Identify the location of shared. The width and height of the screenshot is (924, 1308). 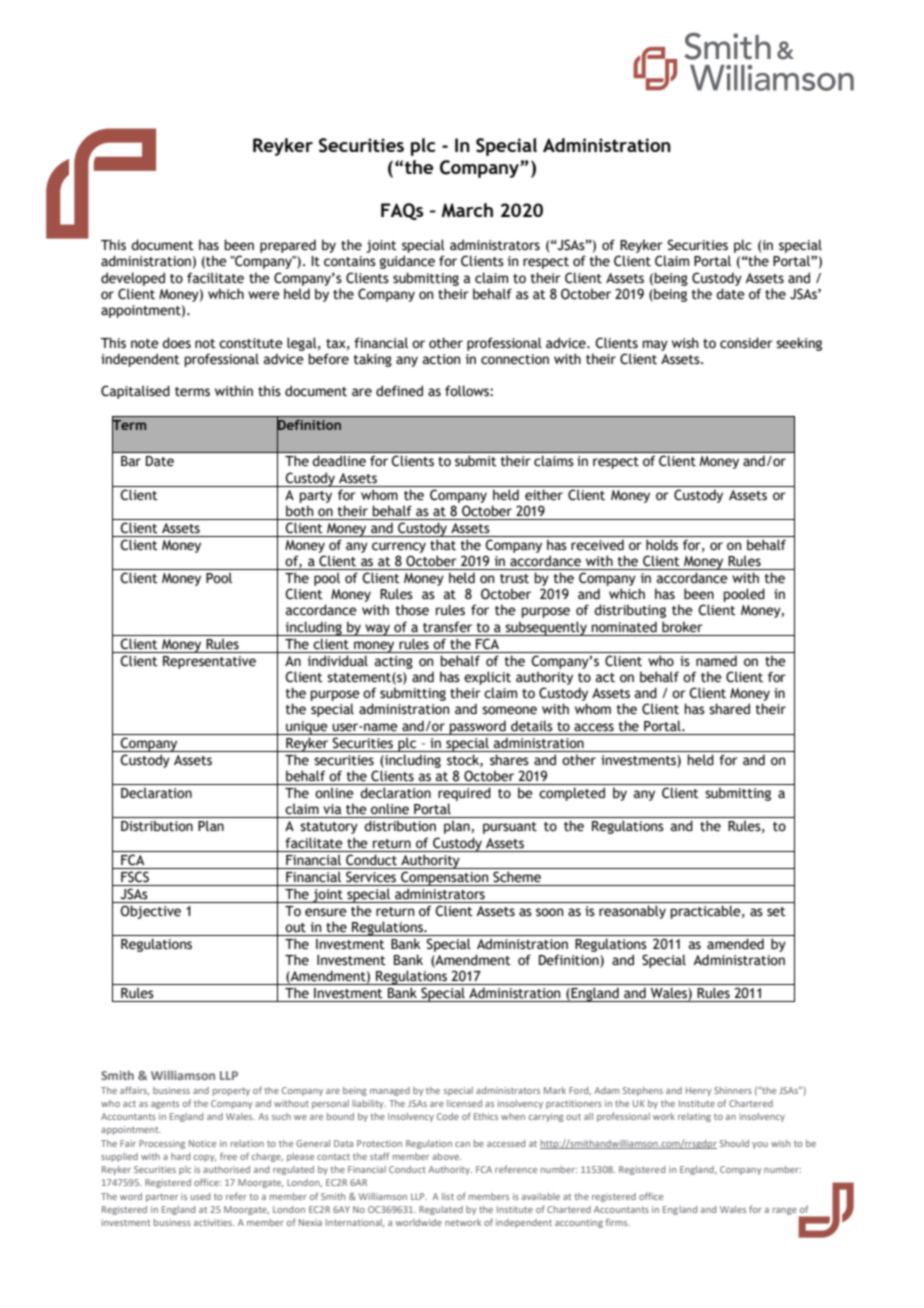
(729, 709).
